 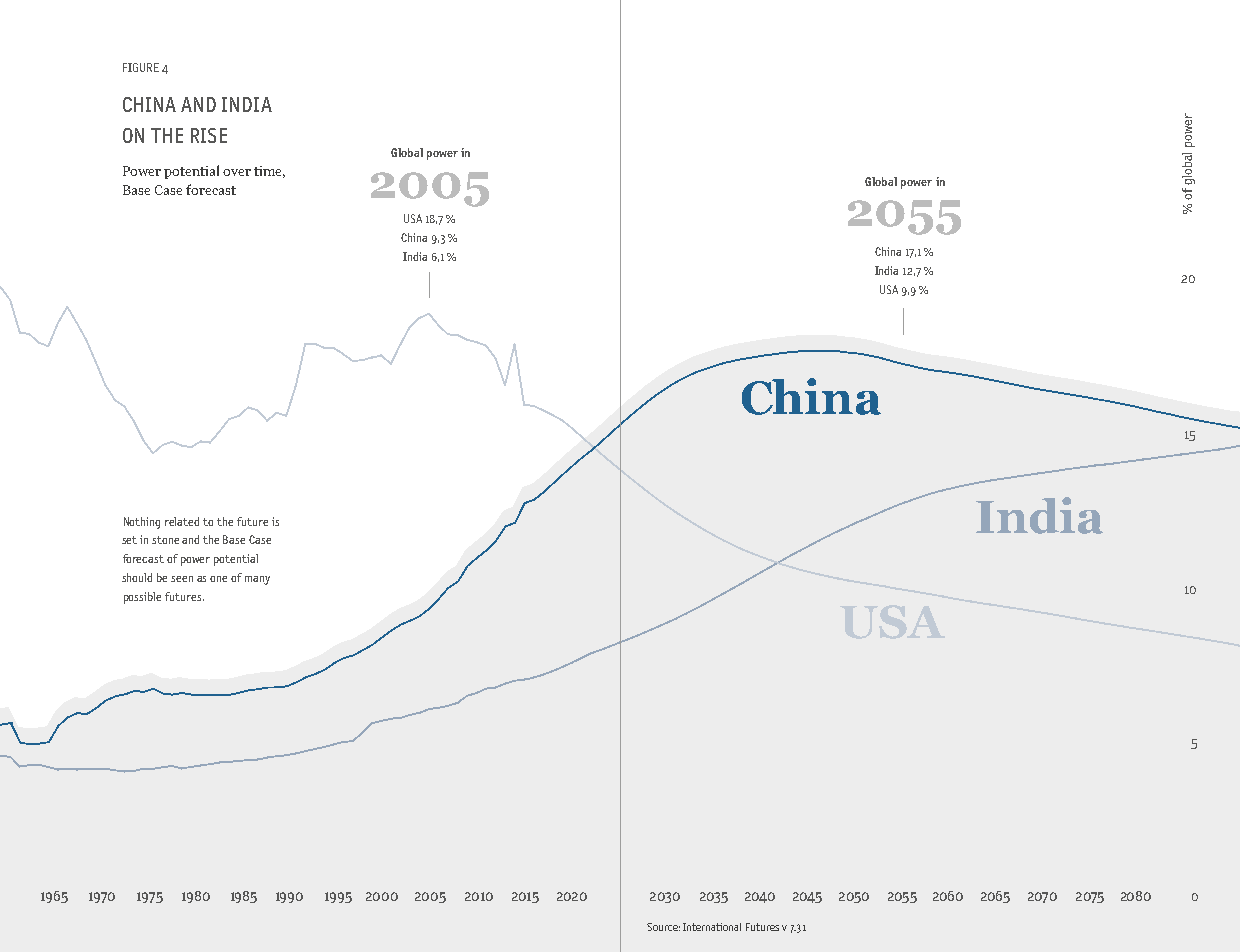 I want to click on should, so click(x=137, y=577).
